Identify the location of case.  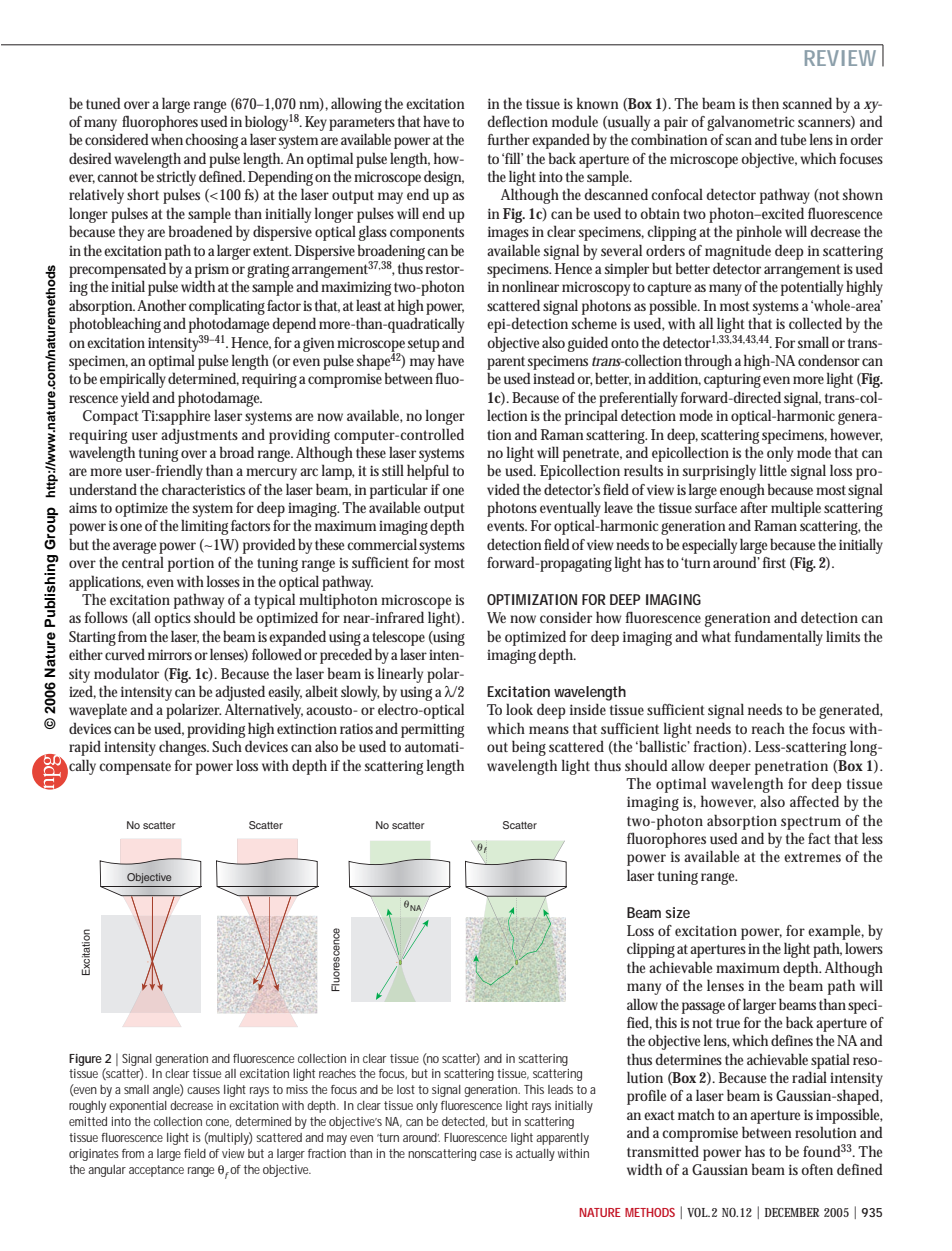
(490, 1154).
